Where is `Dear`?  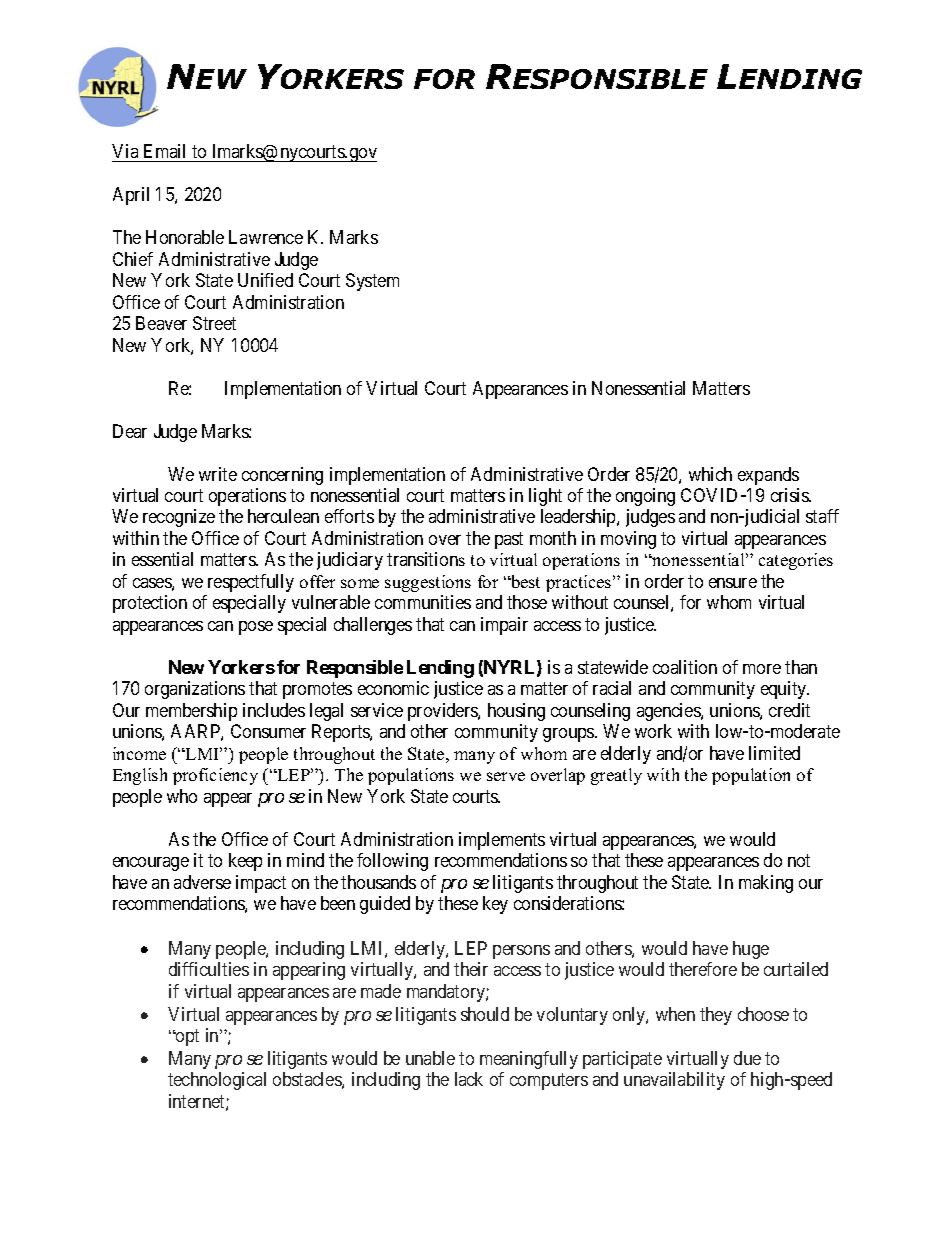 Dear is located at coordinates (130, 431).
